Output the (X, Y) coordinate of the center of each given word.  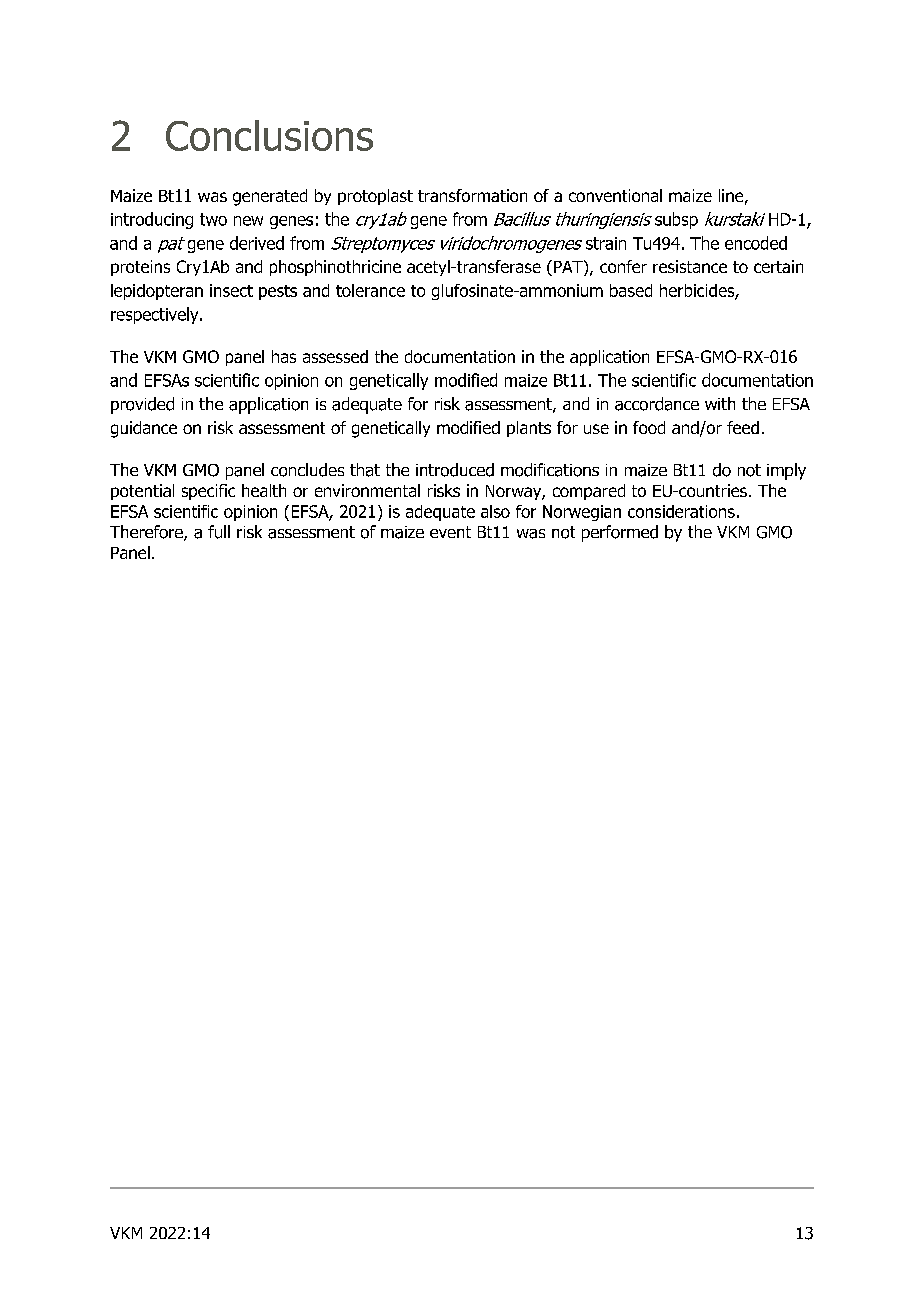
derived (257, 243)
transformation (472, 195)
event (450, 532)
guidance (144, 429)
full (219, 532)
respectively (156, 315)
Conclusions (269, 135)
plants (529, 429)
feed (743, 427)
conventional (615, 195)
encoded (756, 243)
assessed (335, 356)
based (631, 290)
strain (606, 243)
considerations (681, 511)
